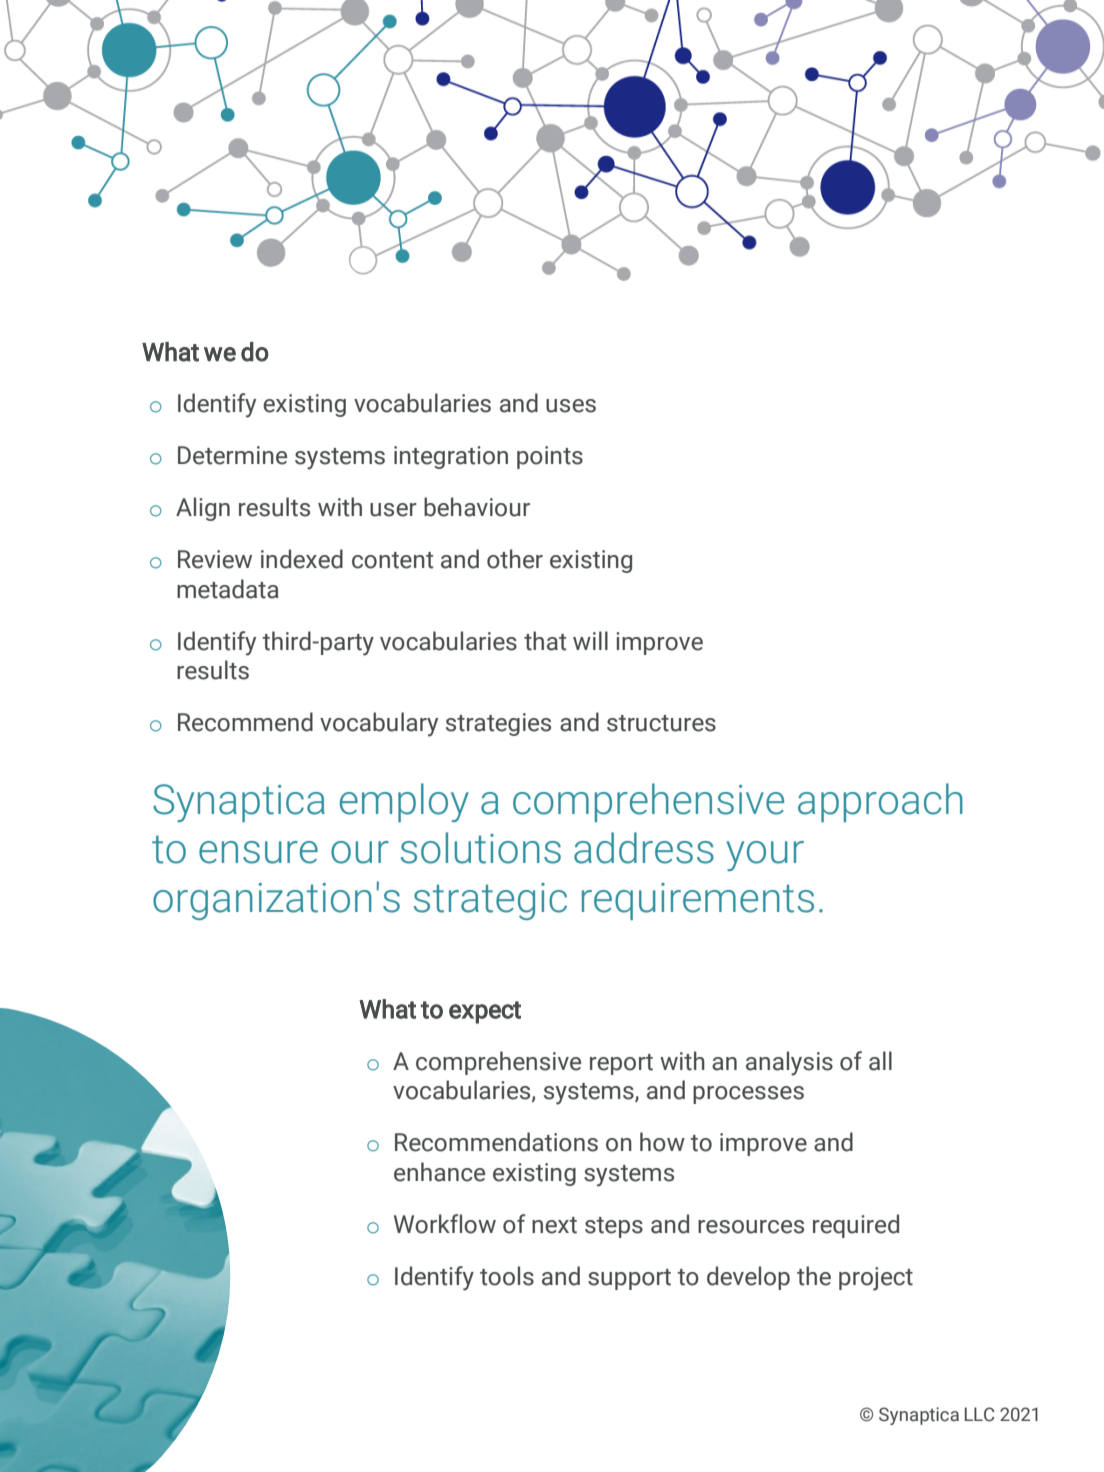 This document has height=1472, width=1104. Describe the element at coordinates (571, 406) in the document. I see `uses` at that location.
